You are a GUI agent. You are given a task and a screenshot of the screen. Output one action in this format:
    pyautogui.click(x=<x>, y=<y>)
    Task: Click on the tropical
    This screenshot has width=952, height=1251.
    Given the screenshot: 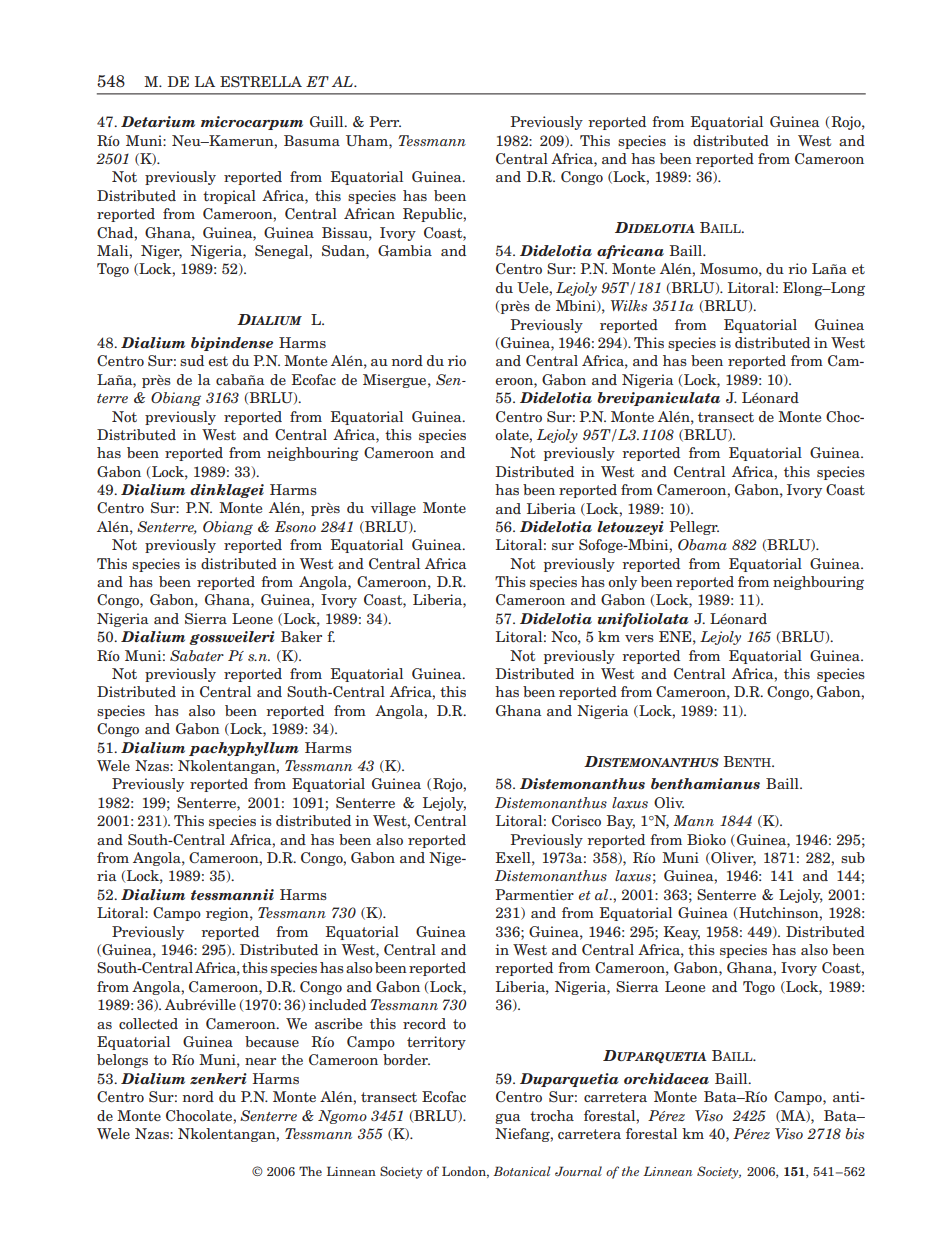 What is the action you would take?
    pyautogui.click(x=229, y=197)
